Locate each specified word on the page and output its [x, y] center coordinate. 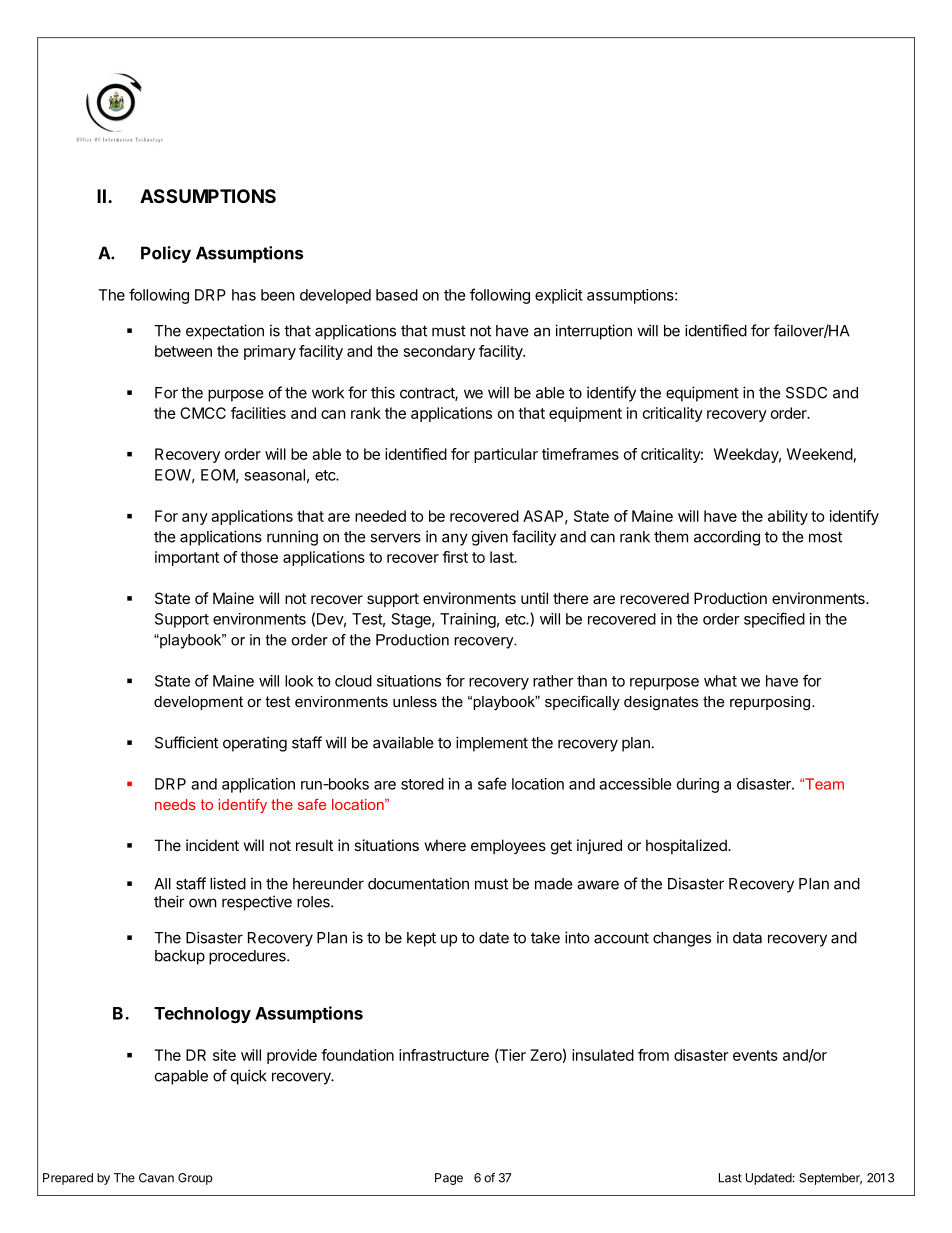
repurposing [771, 703]
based [397, 295]
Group [195, 1179]
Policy [166, 254]
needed [380, 516]
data [747, 938]
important [187, 558]
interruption [593, 332]
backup [180, 957]
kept [421, 939]
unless [415, 701]
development [198, 703]
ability [788, 517]
